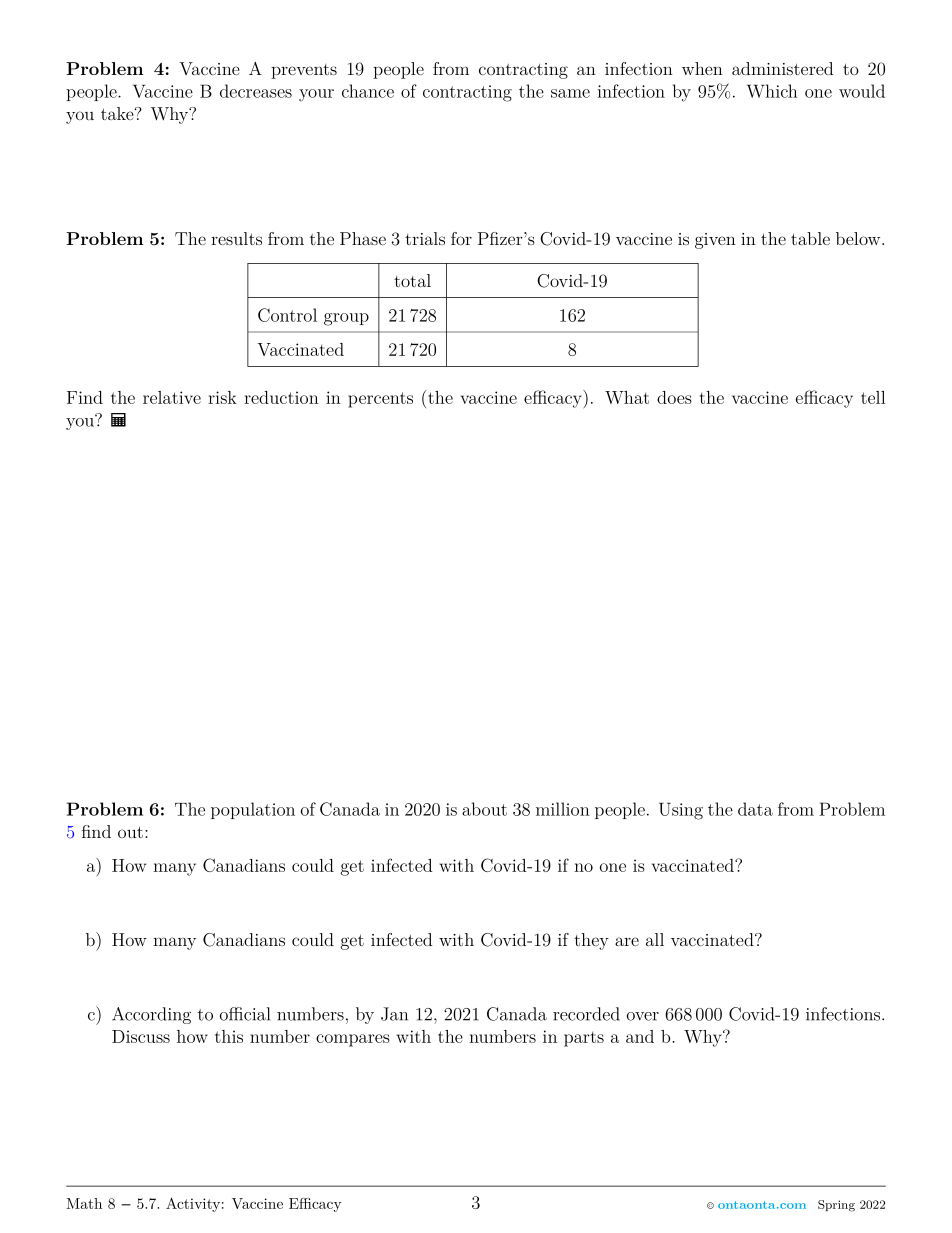 The image size is (952, 1233). Describe the element at coordinates (755, 809) in the document. I see `data` at that location.
